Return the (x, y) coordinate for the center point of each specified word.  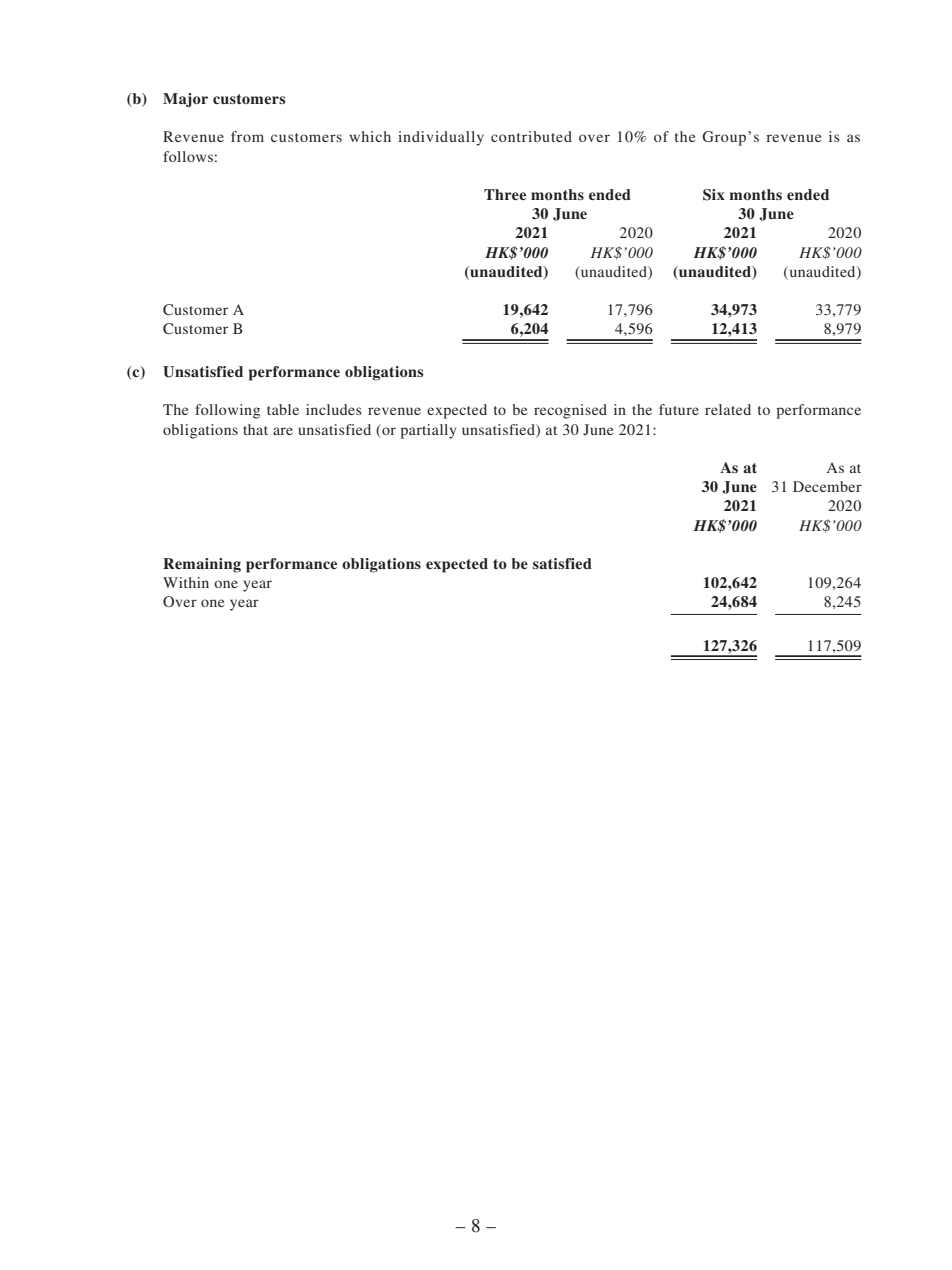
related (728, 409)
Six (714, 195)
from (247, 136)
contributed (531, 136)
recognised (570, 411)
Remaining (202, 565)
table (283, 409)
